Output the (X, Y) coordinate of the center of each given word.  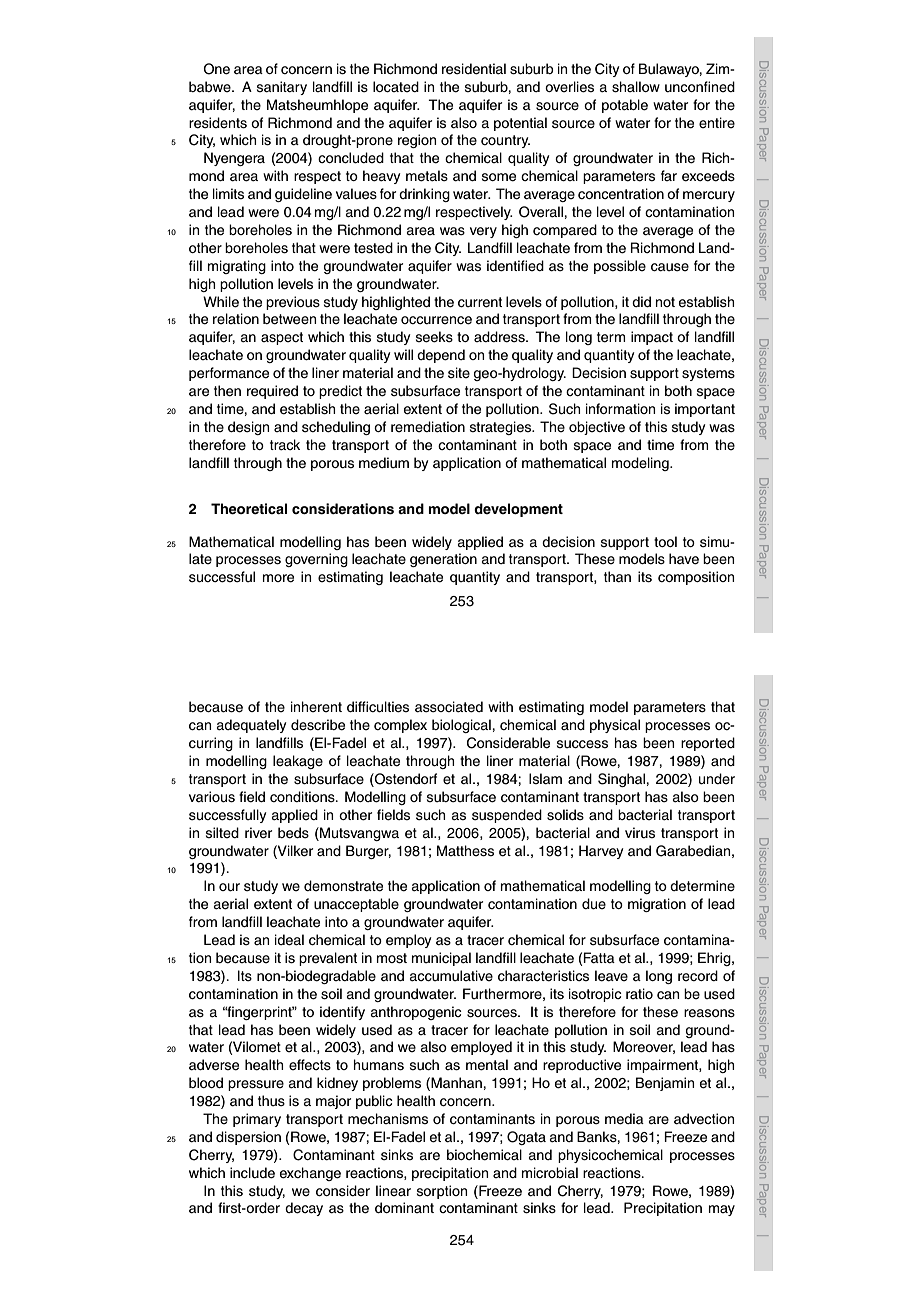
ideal (289, 940)
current (480, 302)
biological (462, 726)
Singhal (622, 780)
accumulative (451, 976)
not (665, 302)
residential (474, 69)
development (518, 510)
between (289, 319)
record (698, 975)
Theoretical (249, 509)
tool (665, 541)
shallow (636, 87)
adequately (251, 726)
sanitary (282, 88)
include (252, 1173)
